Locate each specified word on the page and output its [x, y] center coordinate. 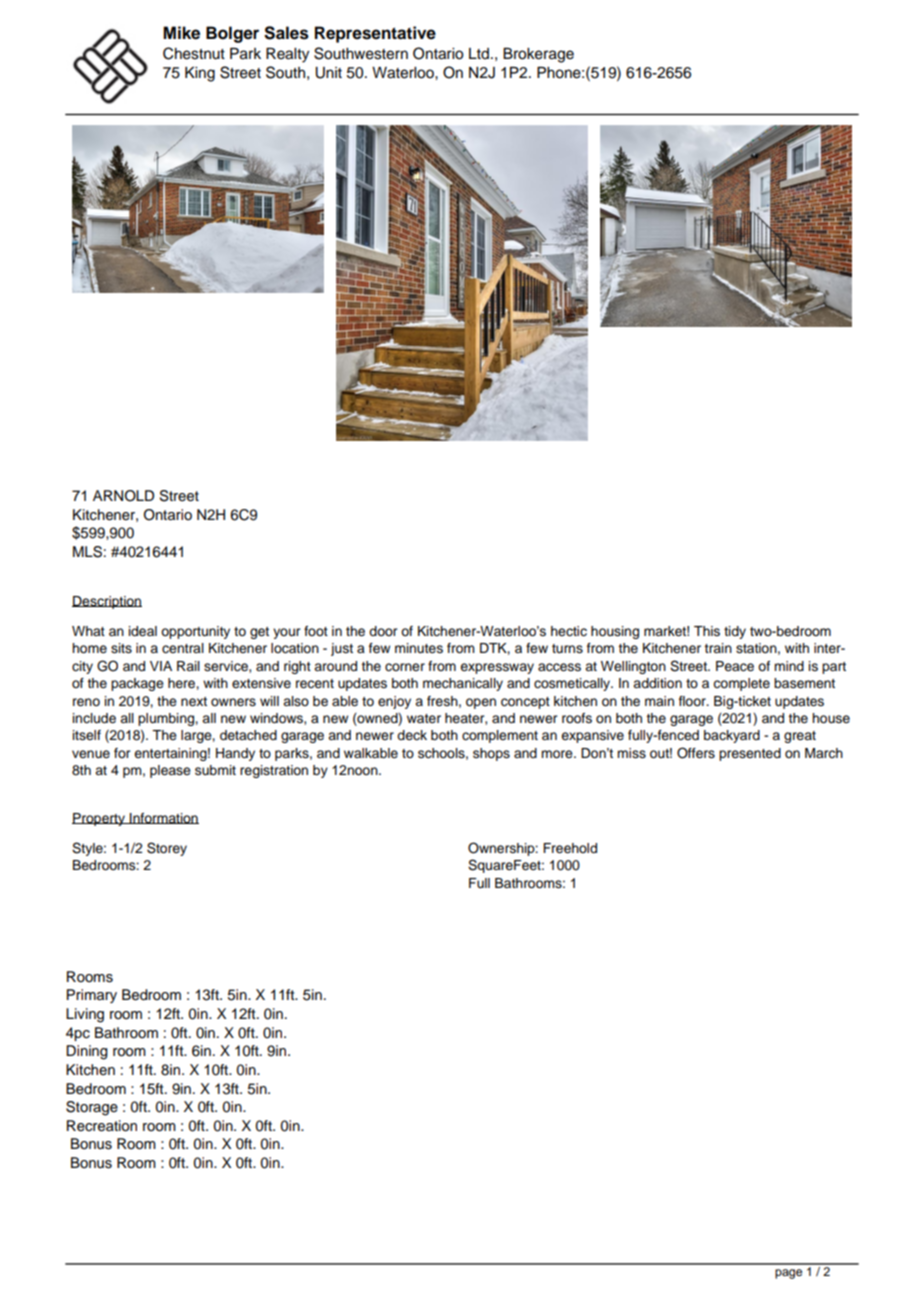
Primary [92, 996]
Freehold [570, 848]
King [200, 74]
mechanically [463, 684]
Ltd [479, 53]
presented [750, 754]
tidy [735, 632]
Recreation [102, 1126]
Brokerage [538, 55]
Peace [735, 666]
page [788, 1274]
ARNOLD [123, 496]
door [383, 631]
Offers [696, 753]
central [183, 648]
